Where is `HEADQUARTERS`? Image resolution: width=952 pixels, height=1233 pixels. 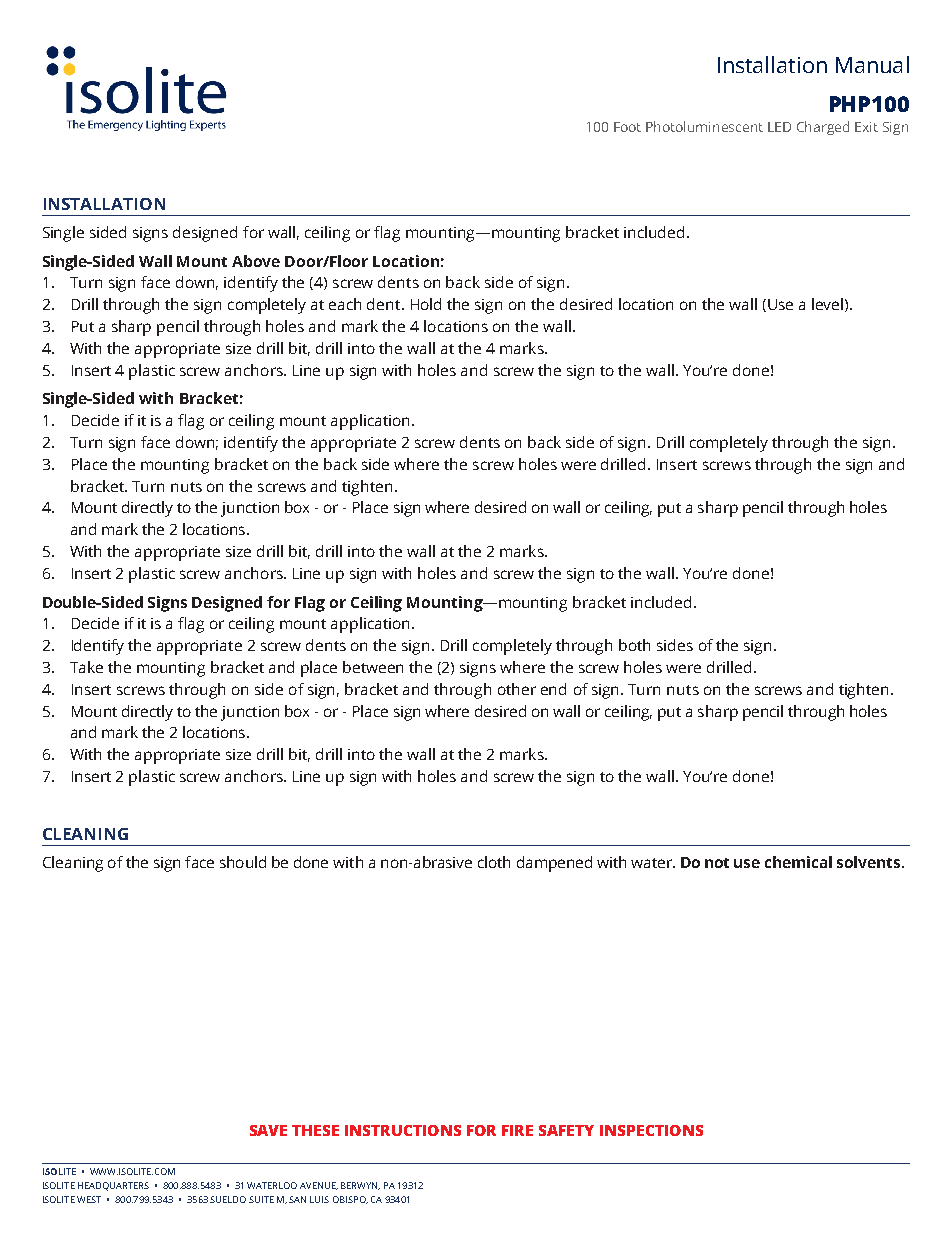 HEADQUARTERS is located at coordinates (113, 1186).
